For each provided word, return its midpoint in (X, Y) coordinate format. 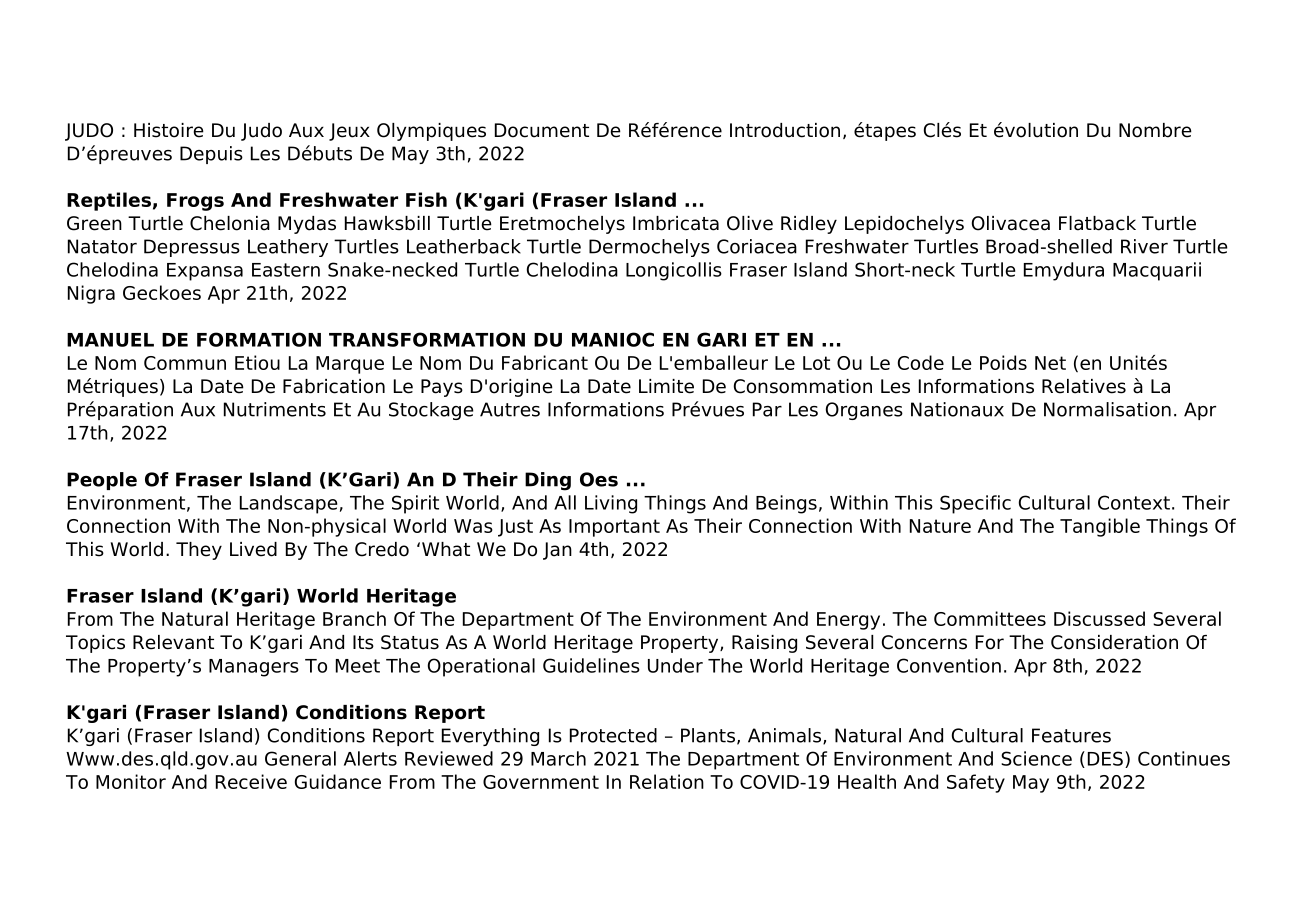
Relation (667, 781)
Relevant (173, 642)
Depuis (211, 155)
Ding (548, 481)
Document (542, 130)
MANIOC (613, 339)
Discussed (1099, 618)
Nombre (1155, 130)
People (102, 481)
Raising (764, 644)
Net (1050, 363)
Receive (251, 781)
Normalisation (1107, 409)
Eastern (286, 270)
